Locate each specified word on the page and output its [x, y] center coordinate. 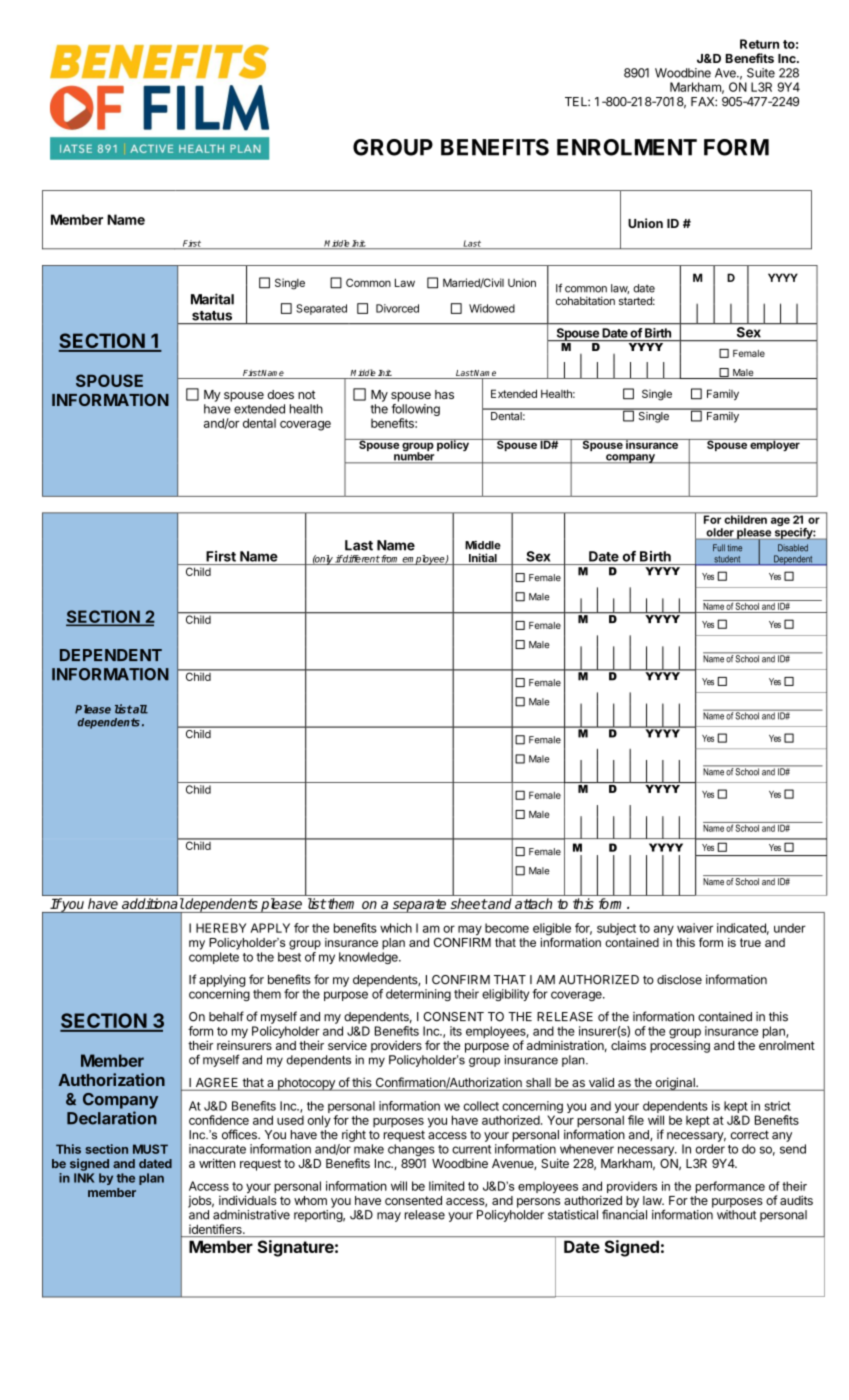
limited [446, 1186]
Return [759, 44]
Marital [212, 299]
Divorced [397, 308]
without [736, 1215]
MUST [150, 1149]
